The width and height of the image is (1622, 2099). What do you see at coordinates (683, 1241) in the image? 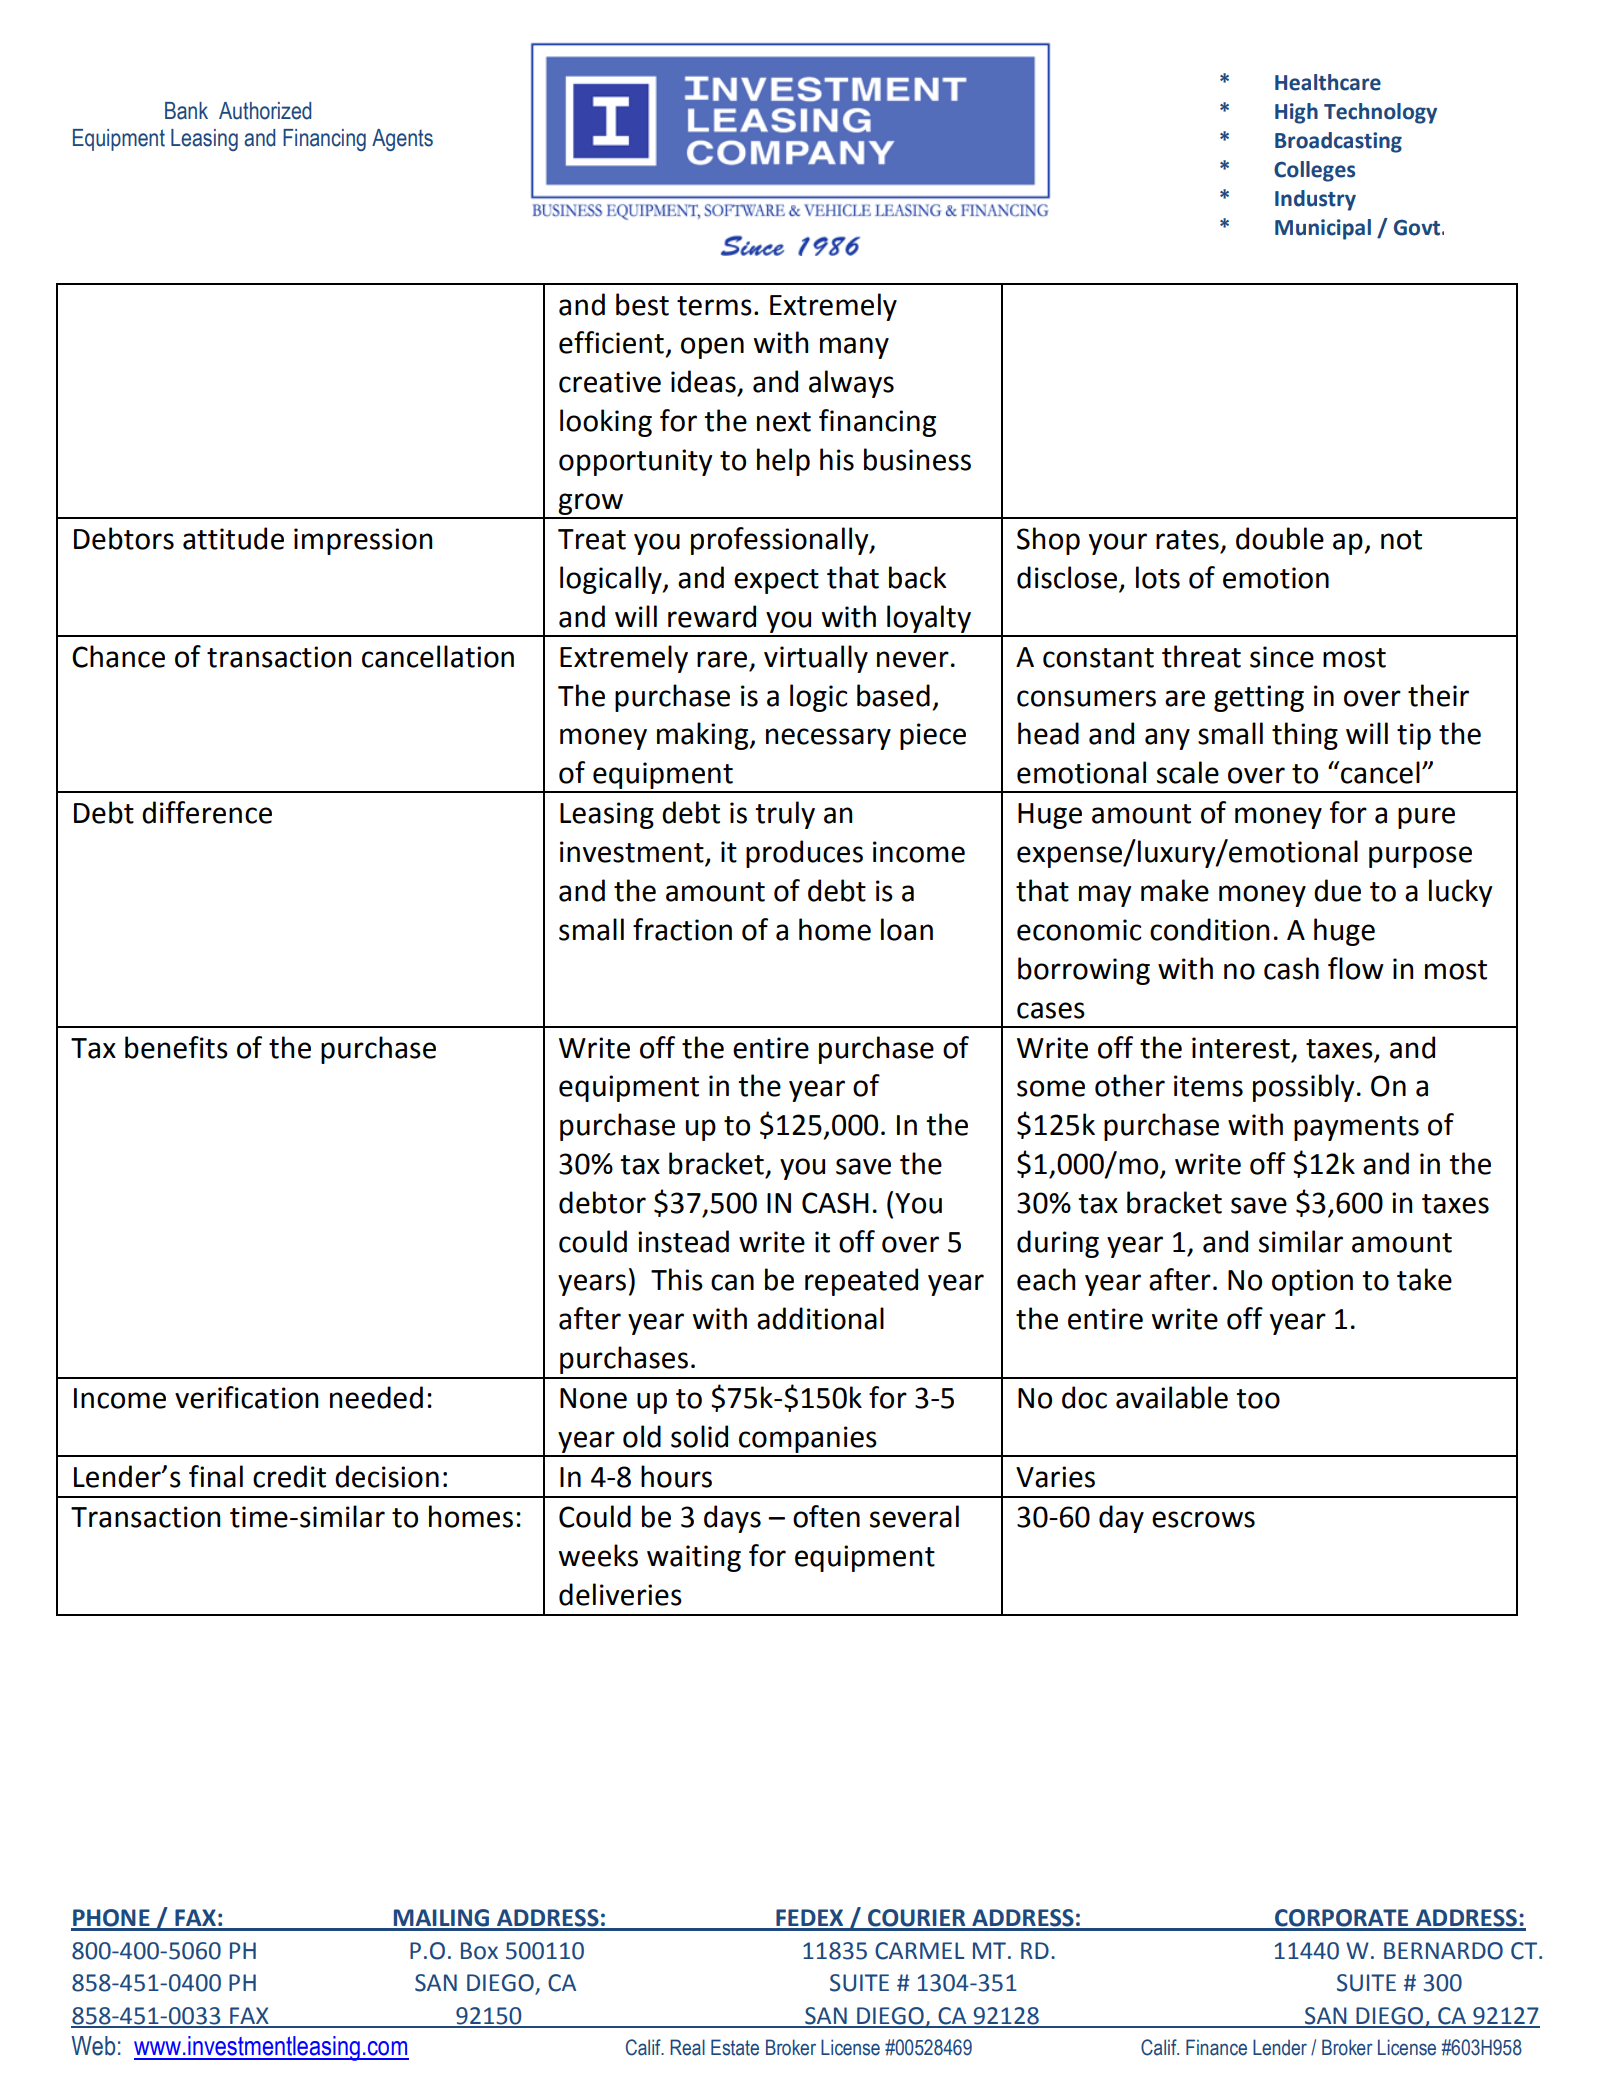
I see `instead` at bounding box center [683, 1241].
